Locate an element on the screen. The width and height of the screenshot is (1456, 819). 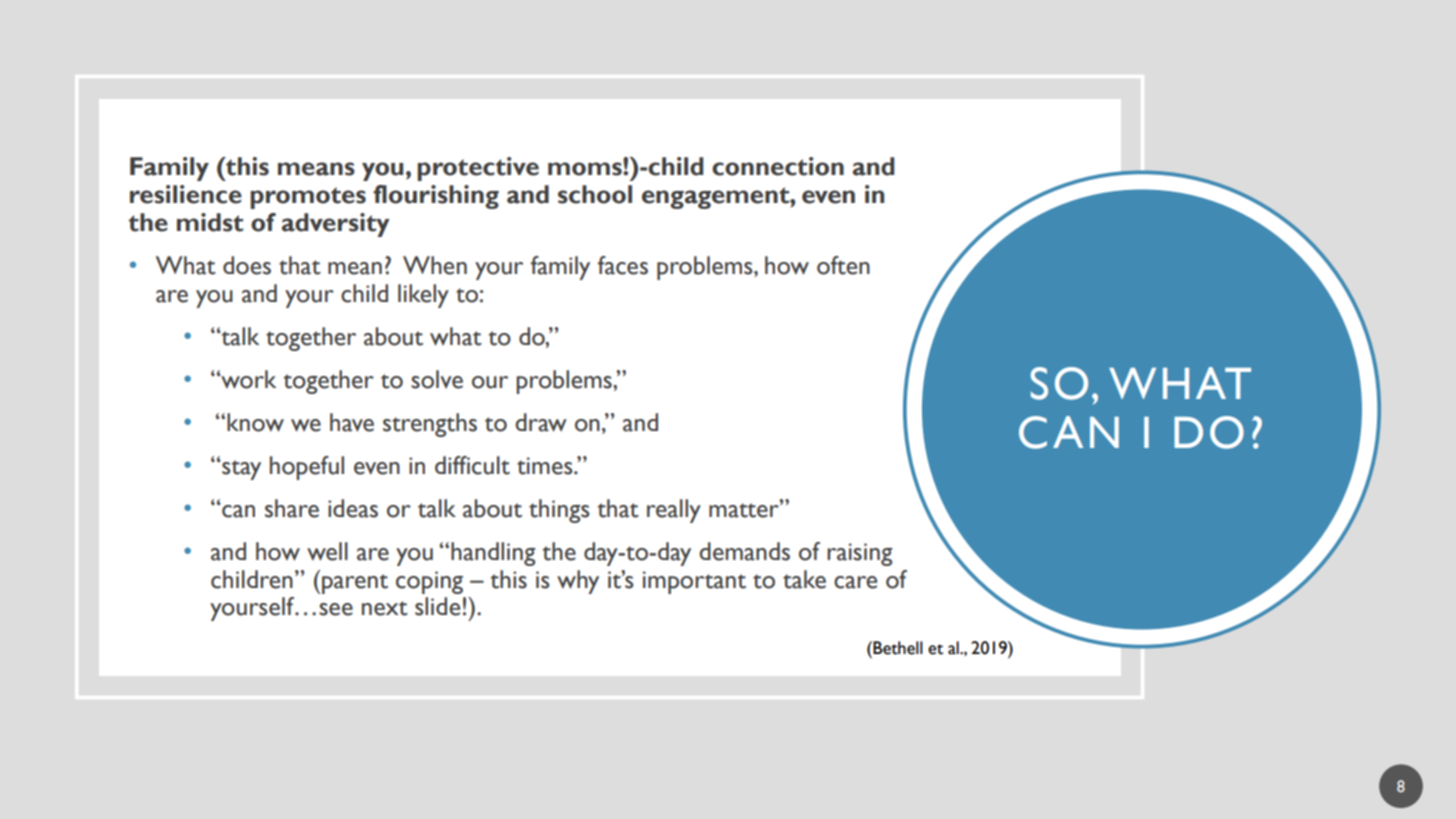
solve is located at coordinates (437, 379).
